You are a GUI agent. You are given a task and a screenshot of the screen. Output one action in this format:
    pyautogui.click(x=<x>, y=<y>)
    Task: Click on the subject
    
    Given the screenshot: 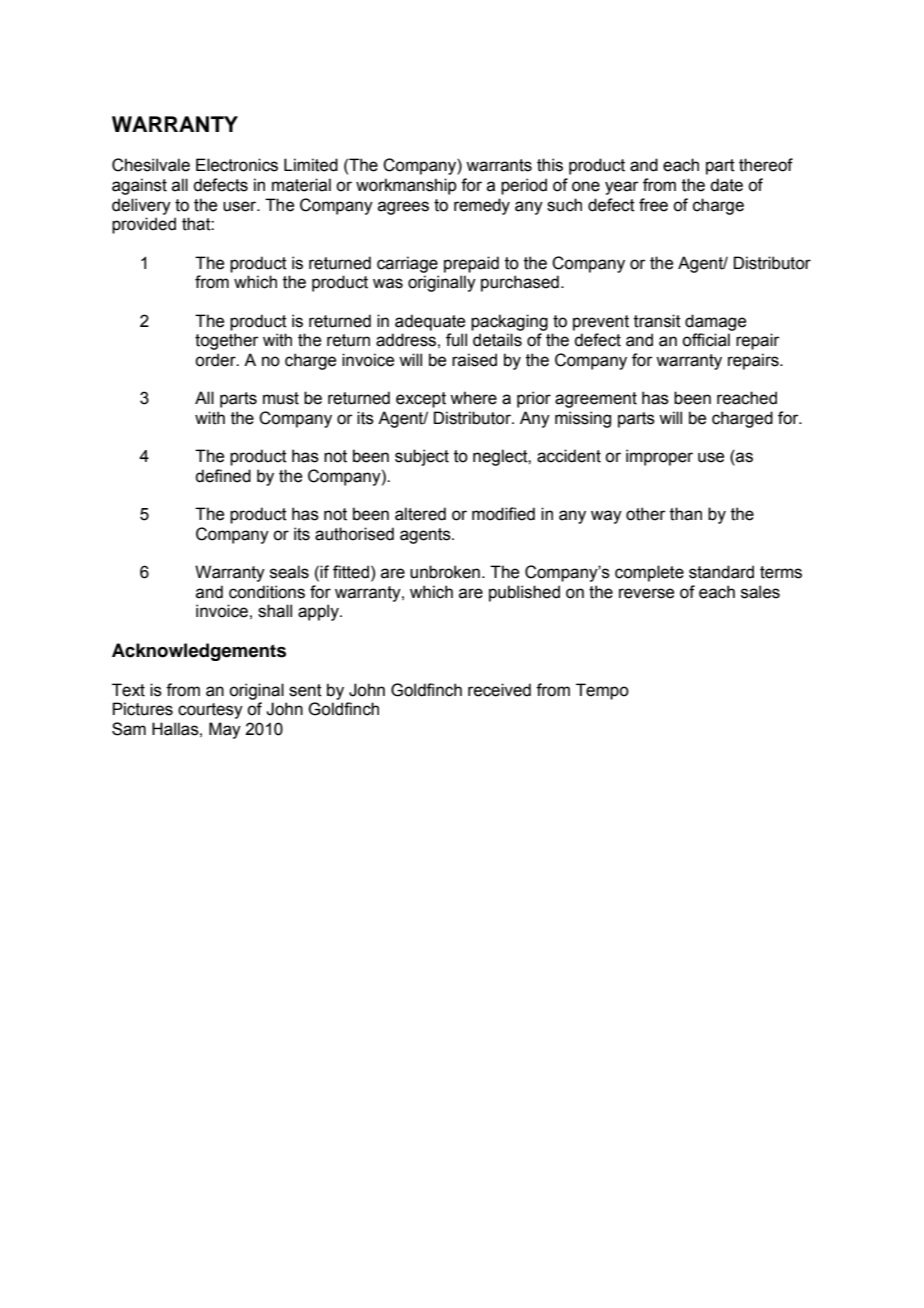 What is the action you would take?
    pyautogui.click(x=422, y=457)
